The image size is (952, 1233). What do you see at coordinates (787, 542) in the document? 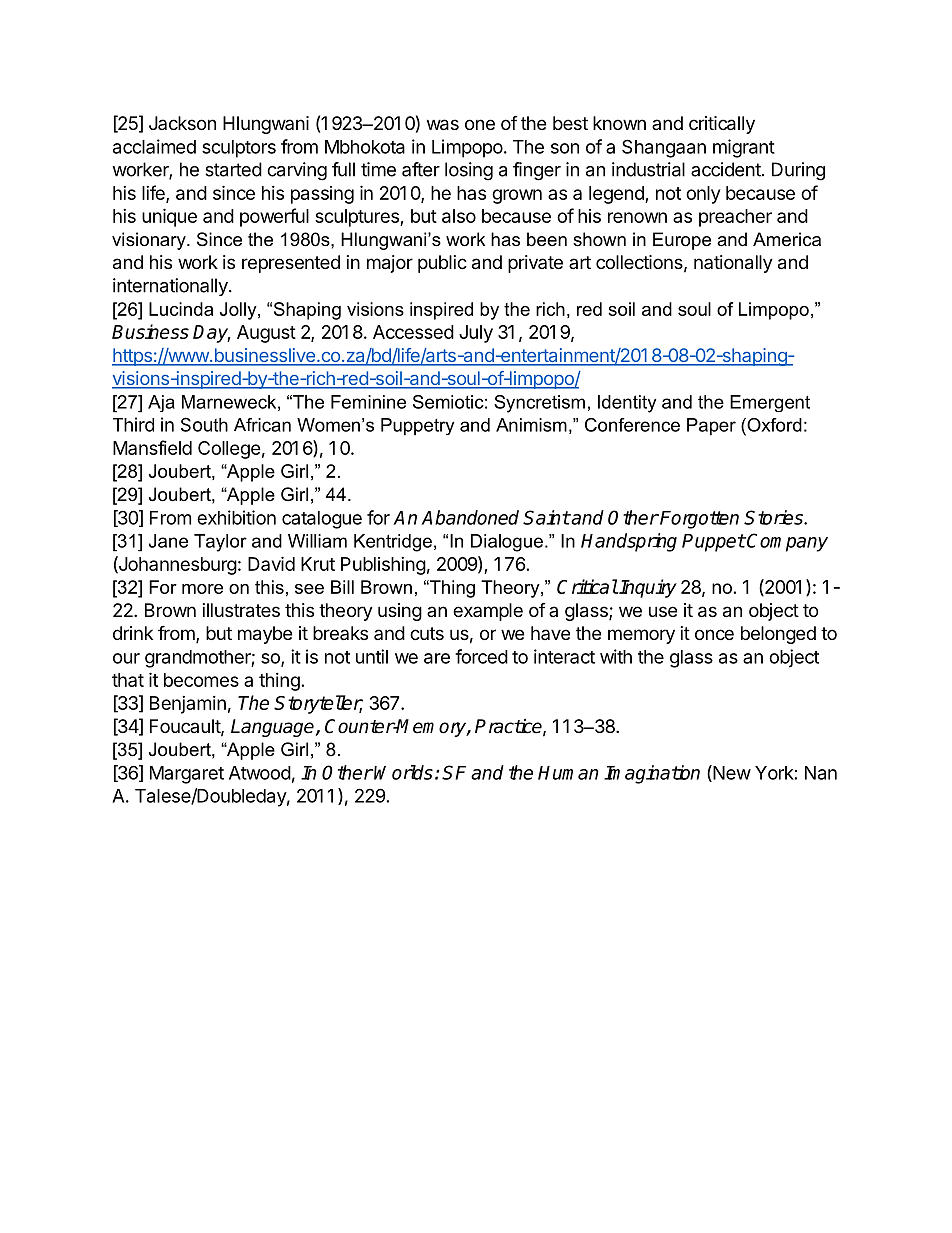
I see `Company` at bounding box center [787, 542].
